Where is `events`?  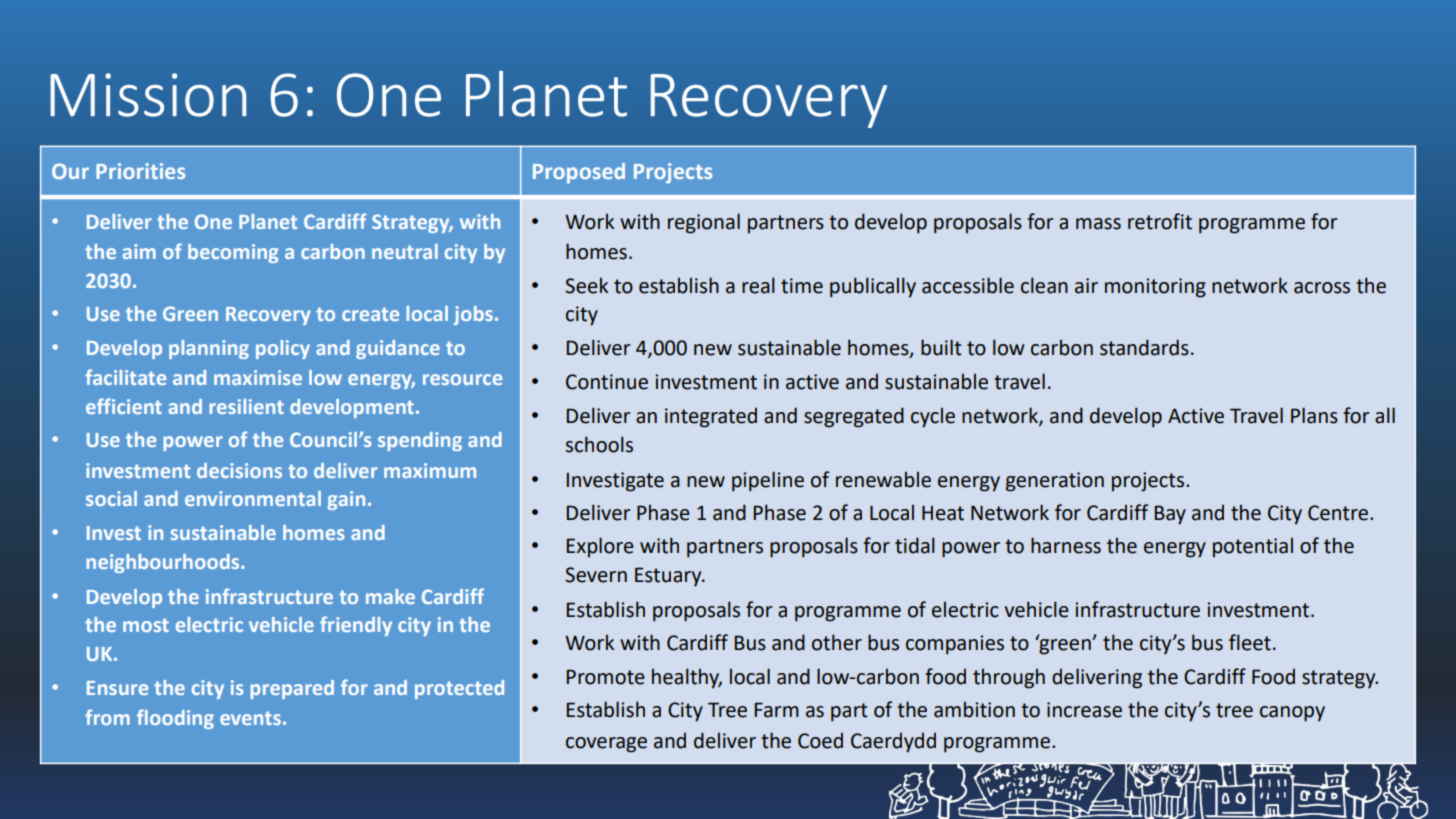
events is located at coordinates (250, 718).
